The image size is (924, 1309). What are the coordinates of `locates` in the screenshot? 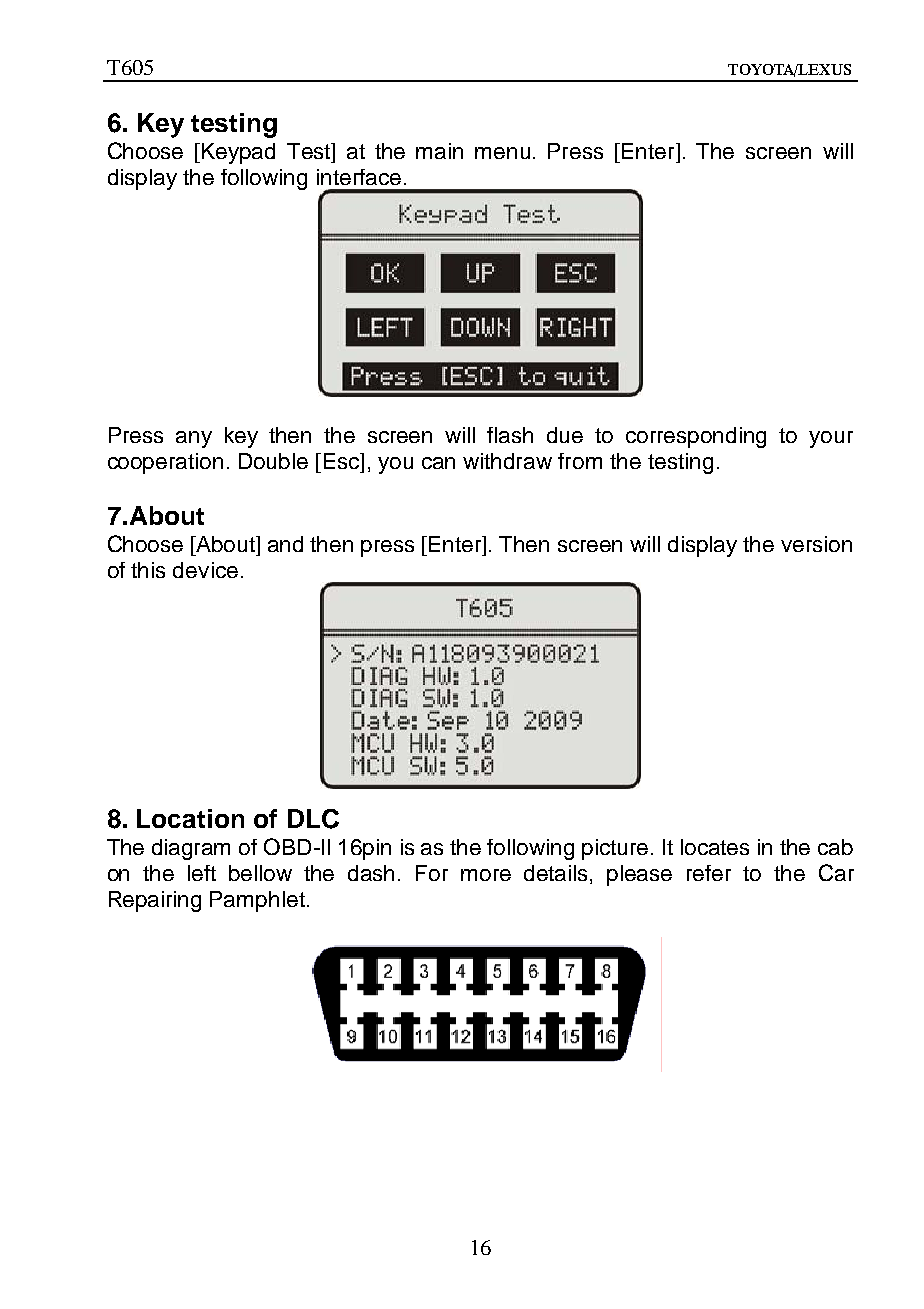 It's located at (715, 847).
